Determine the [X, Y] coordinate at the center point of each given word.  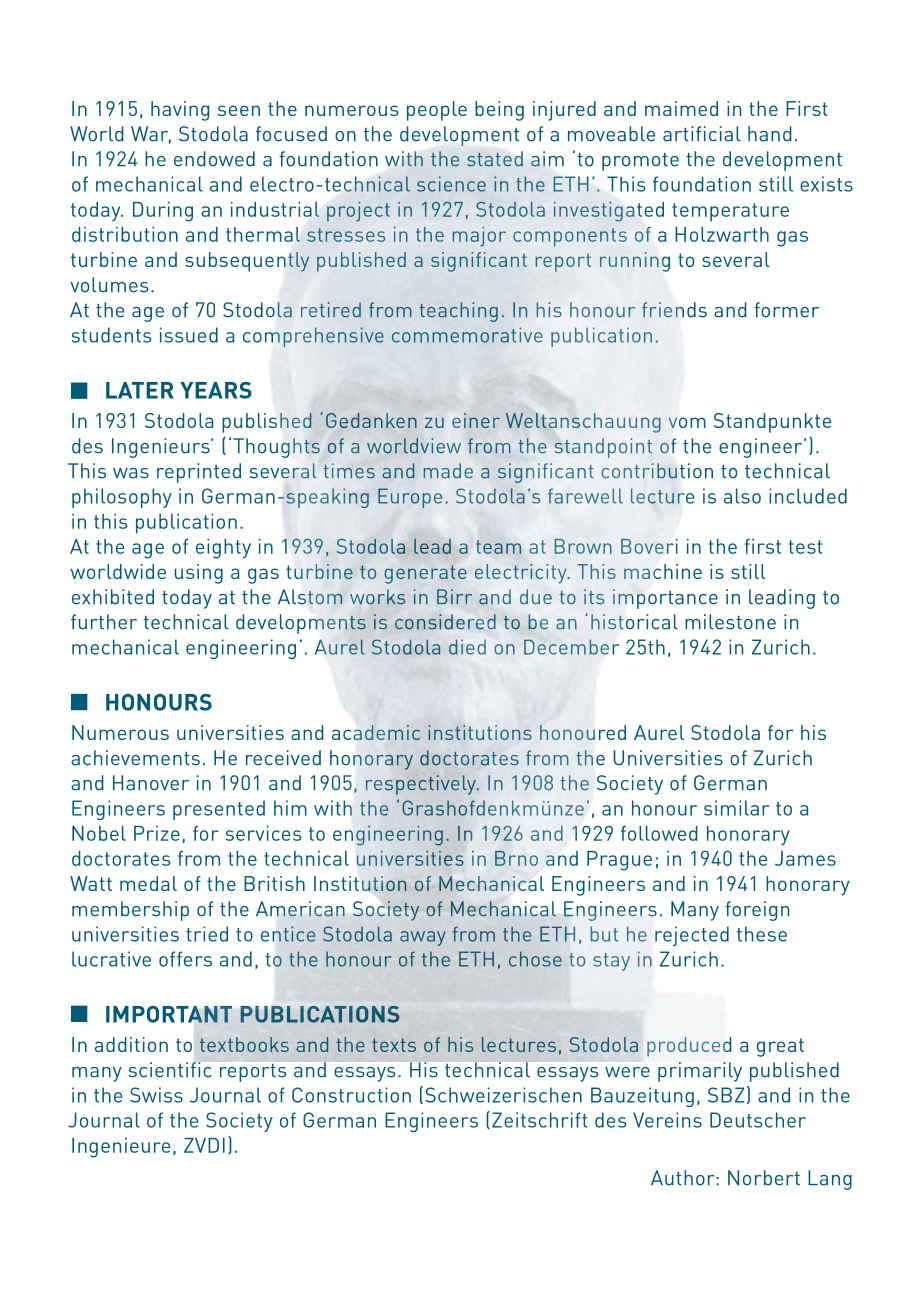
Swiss [156, 1095]
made [448, 470]
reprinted [199, 473]
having [180, 111]
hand [770, 134]
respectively [422, 785]
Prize [157, 833]
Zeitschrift [540, 1120]
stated [495, 159]
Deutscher [758, 1120]
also [742, 496]
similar [736, 808]
